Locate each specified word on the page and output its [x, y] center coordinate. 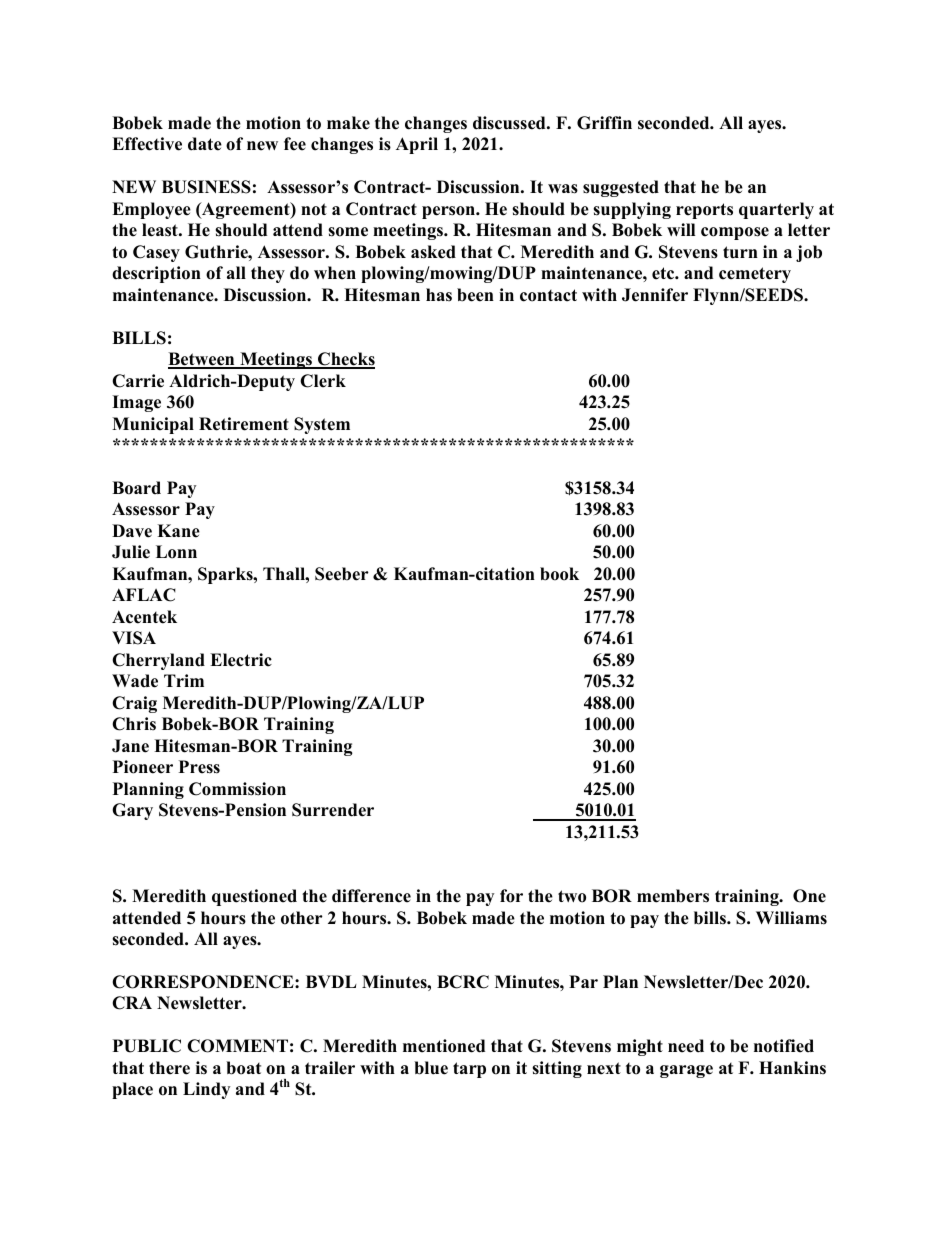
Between [202, 360]
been [475, 295]
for [511, 896]
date [205, 144]
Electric [241, 660]
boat [243, 1068]
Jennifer [655, 295]
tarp [469, 1070]
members [673, 896]
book [559, 574]
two [572, 896]
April [417, 145]
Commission [237, 789]
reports [704, 211]
